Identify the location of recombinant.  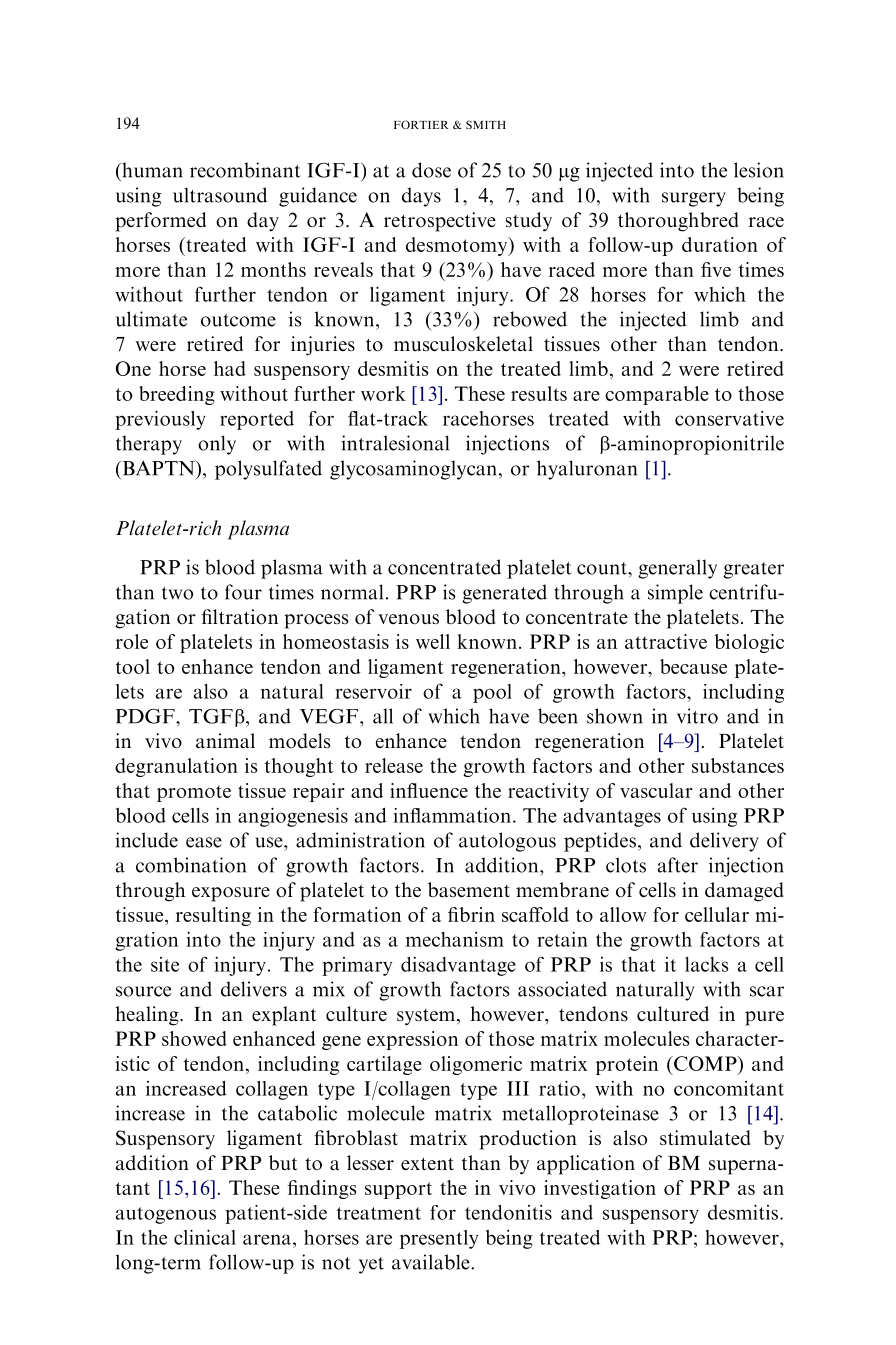
(245, 170).
